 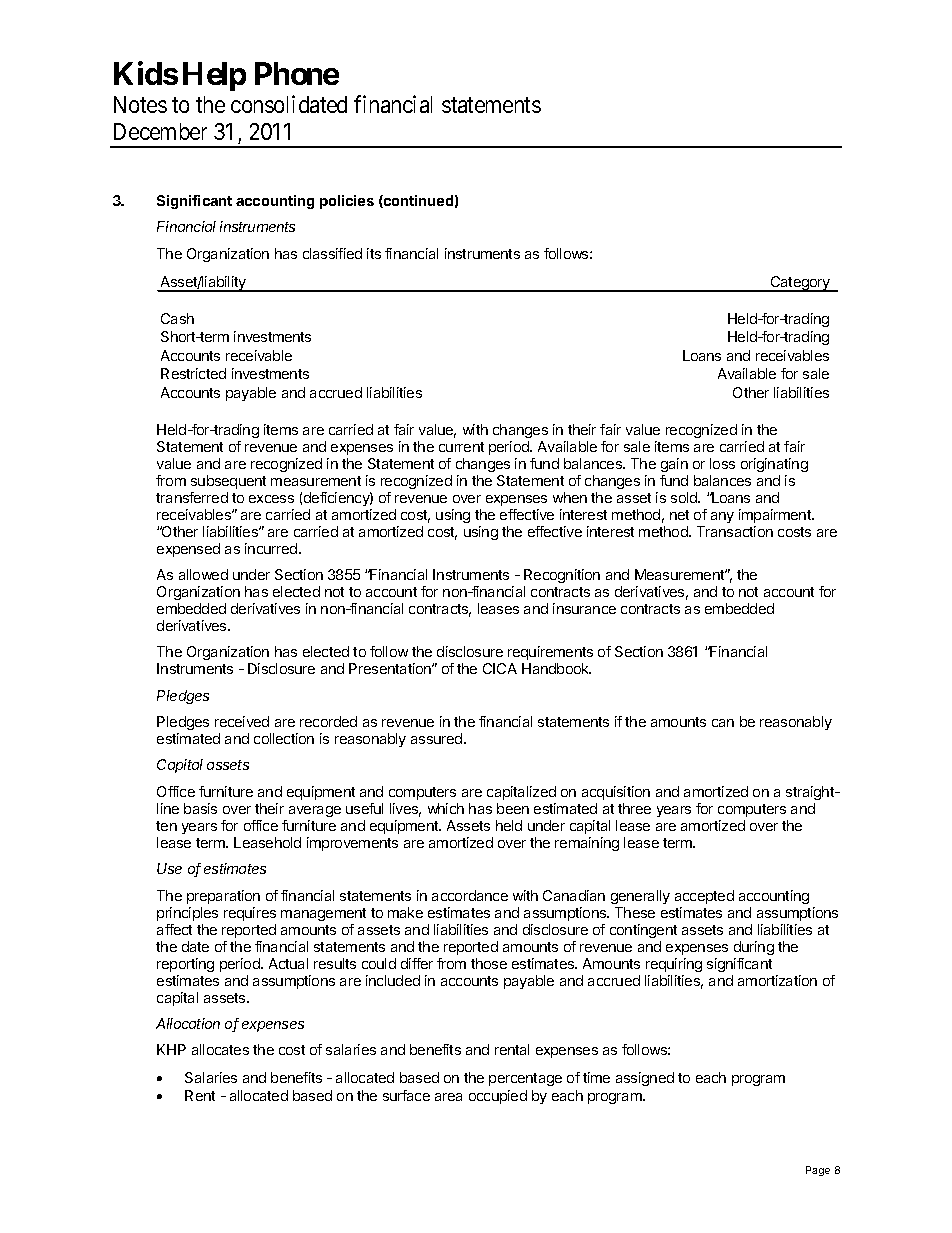 What do you see at coordinates (550, 653) in the screenshot?
I see `requirements` at bounding box center [550, 653].
